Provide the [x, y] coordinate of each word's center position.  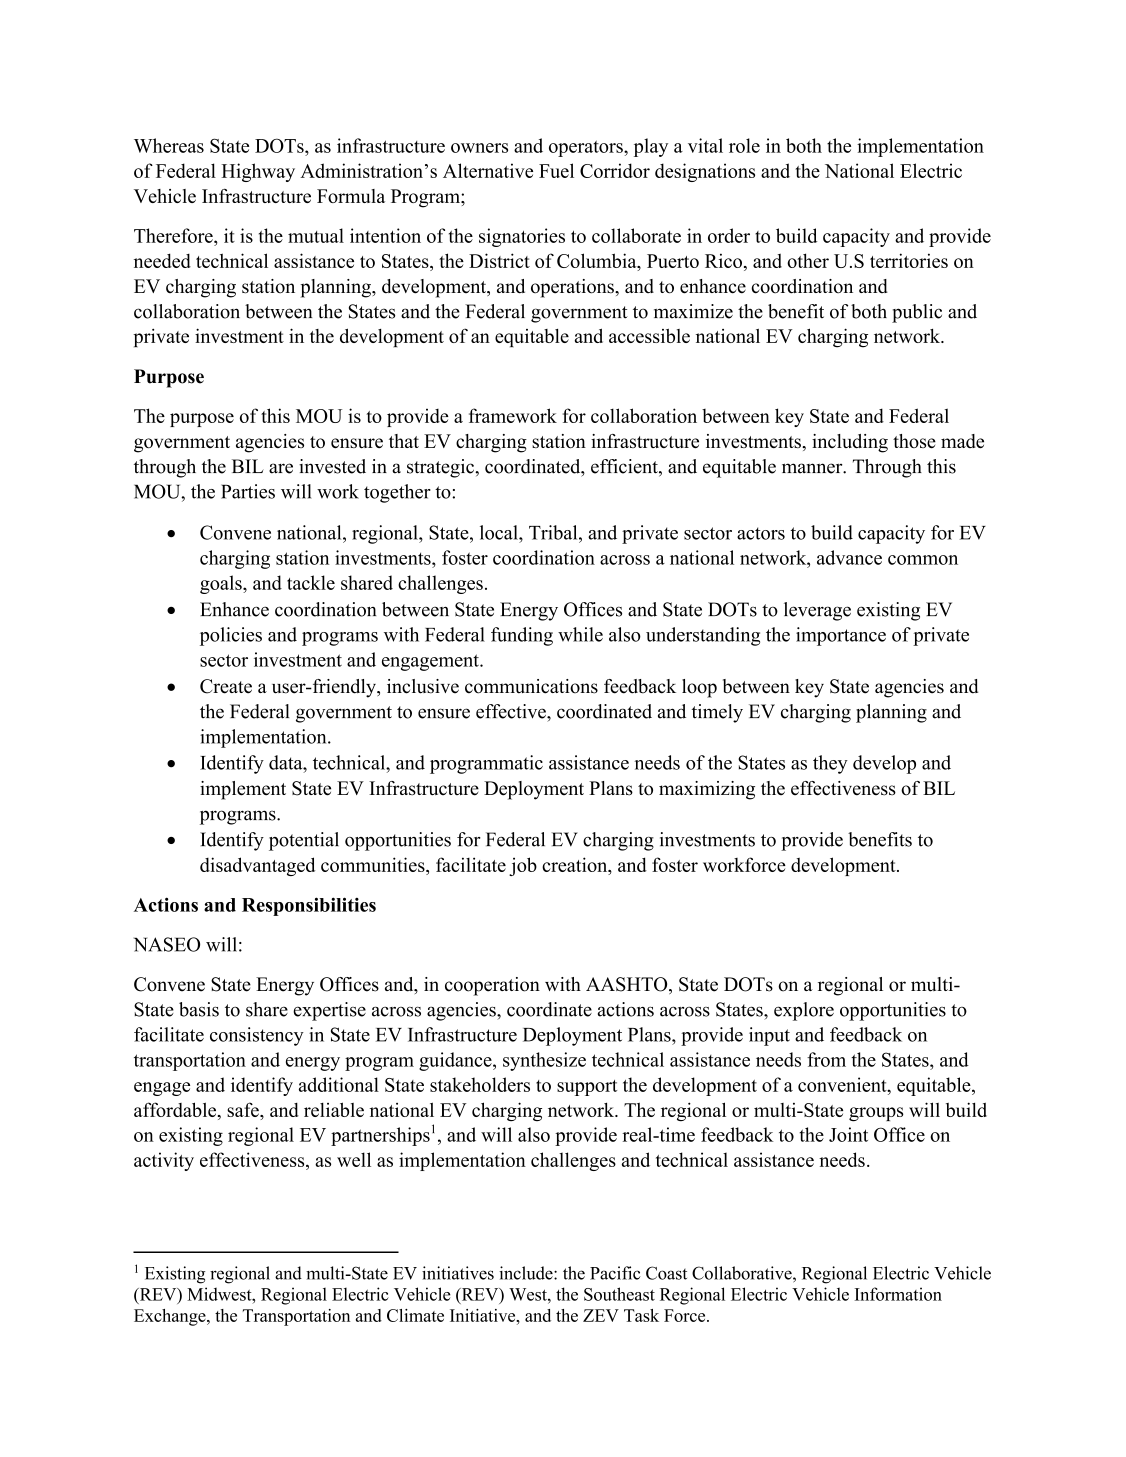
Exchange [171, 1317]
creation [576, 866]
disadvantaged [257, 866]
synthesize [544, 1061]
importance [841, 636]
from [826, 1059]
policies [231, 636]
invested [332, 466]
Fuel [556, 170]
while [580, 634]
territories [909, 260]
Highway [258, 172]
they [830, 764]
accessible [649, 336]
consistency [257, 1036]
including [850, 443]
